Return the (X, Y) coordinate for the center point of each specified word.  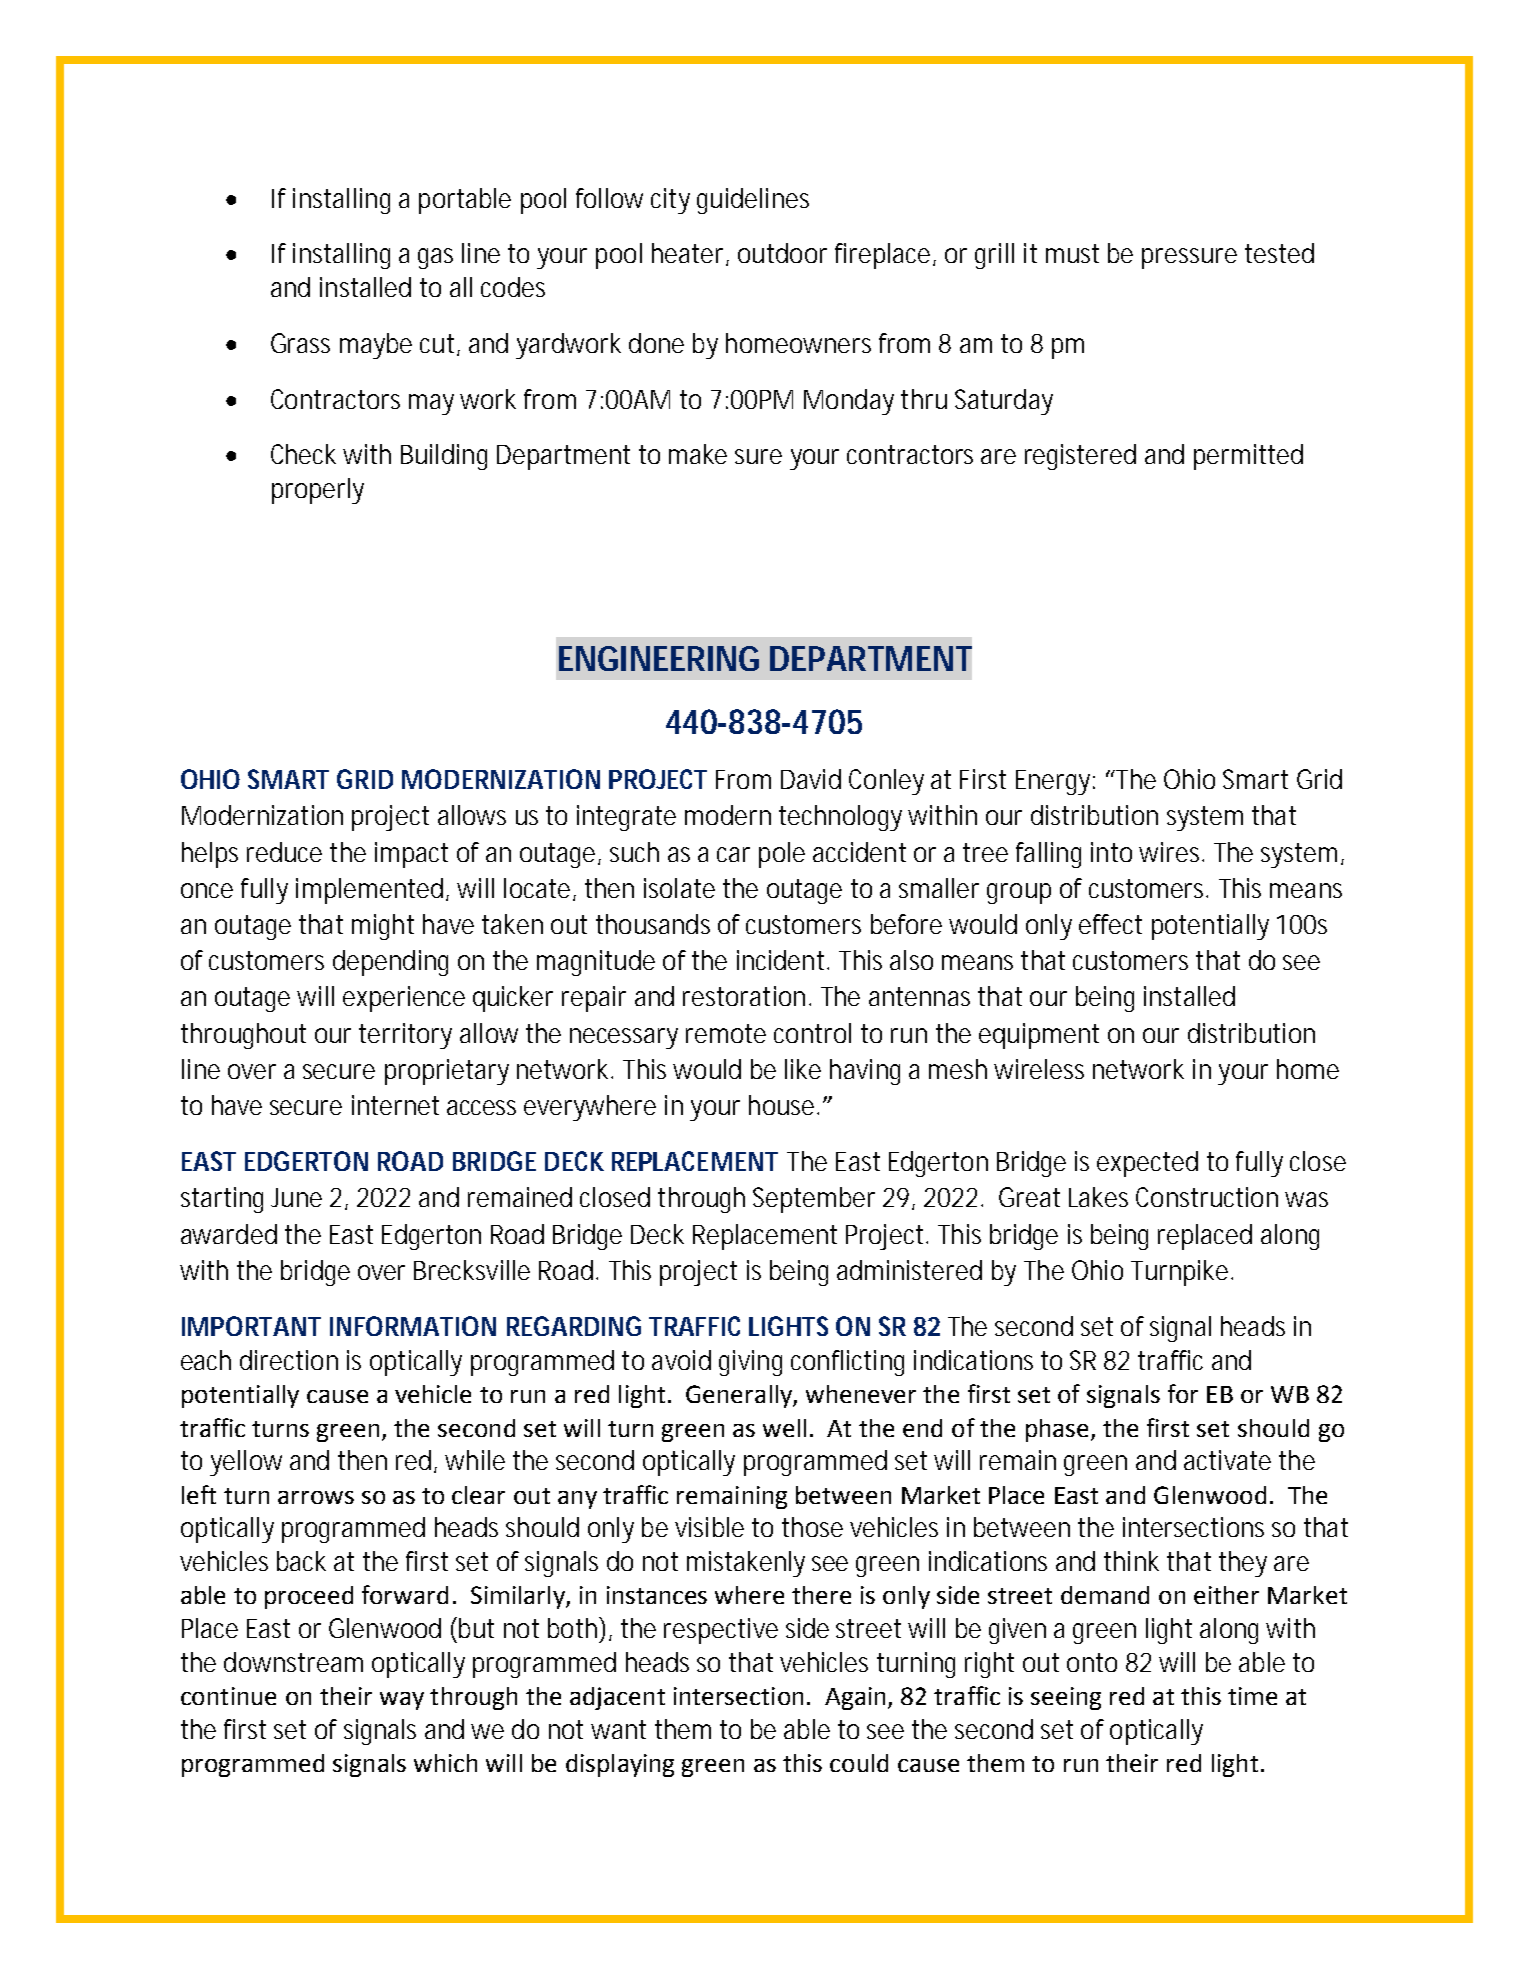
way (402, 1701)
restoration (746, 996)
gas (435, 258)
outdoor (782, 253)
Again (855, 1698)
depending (390, 963)
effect (1110, 924)
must (1072, 253)
